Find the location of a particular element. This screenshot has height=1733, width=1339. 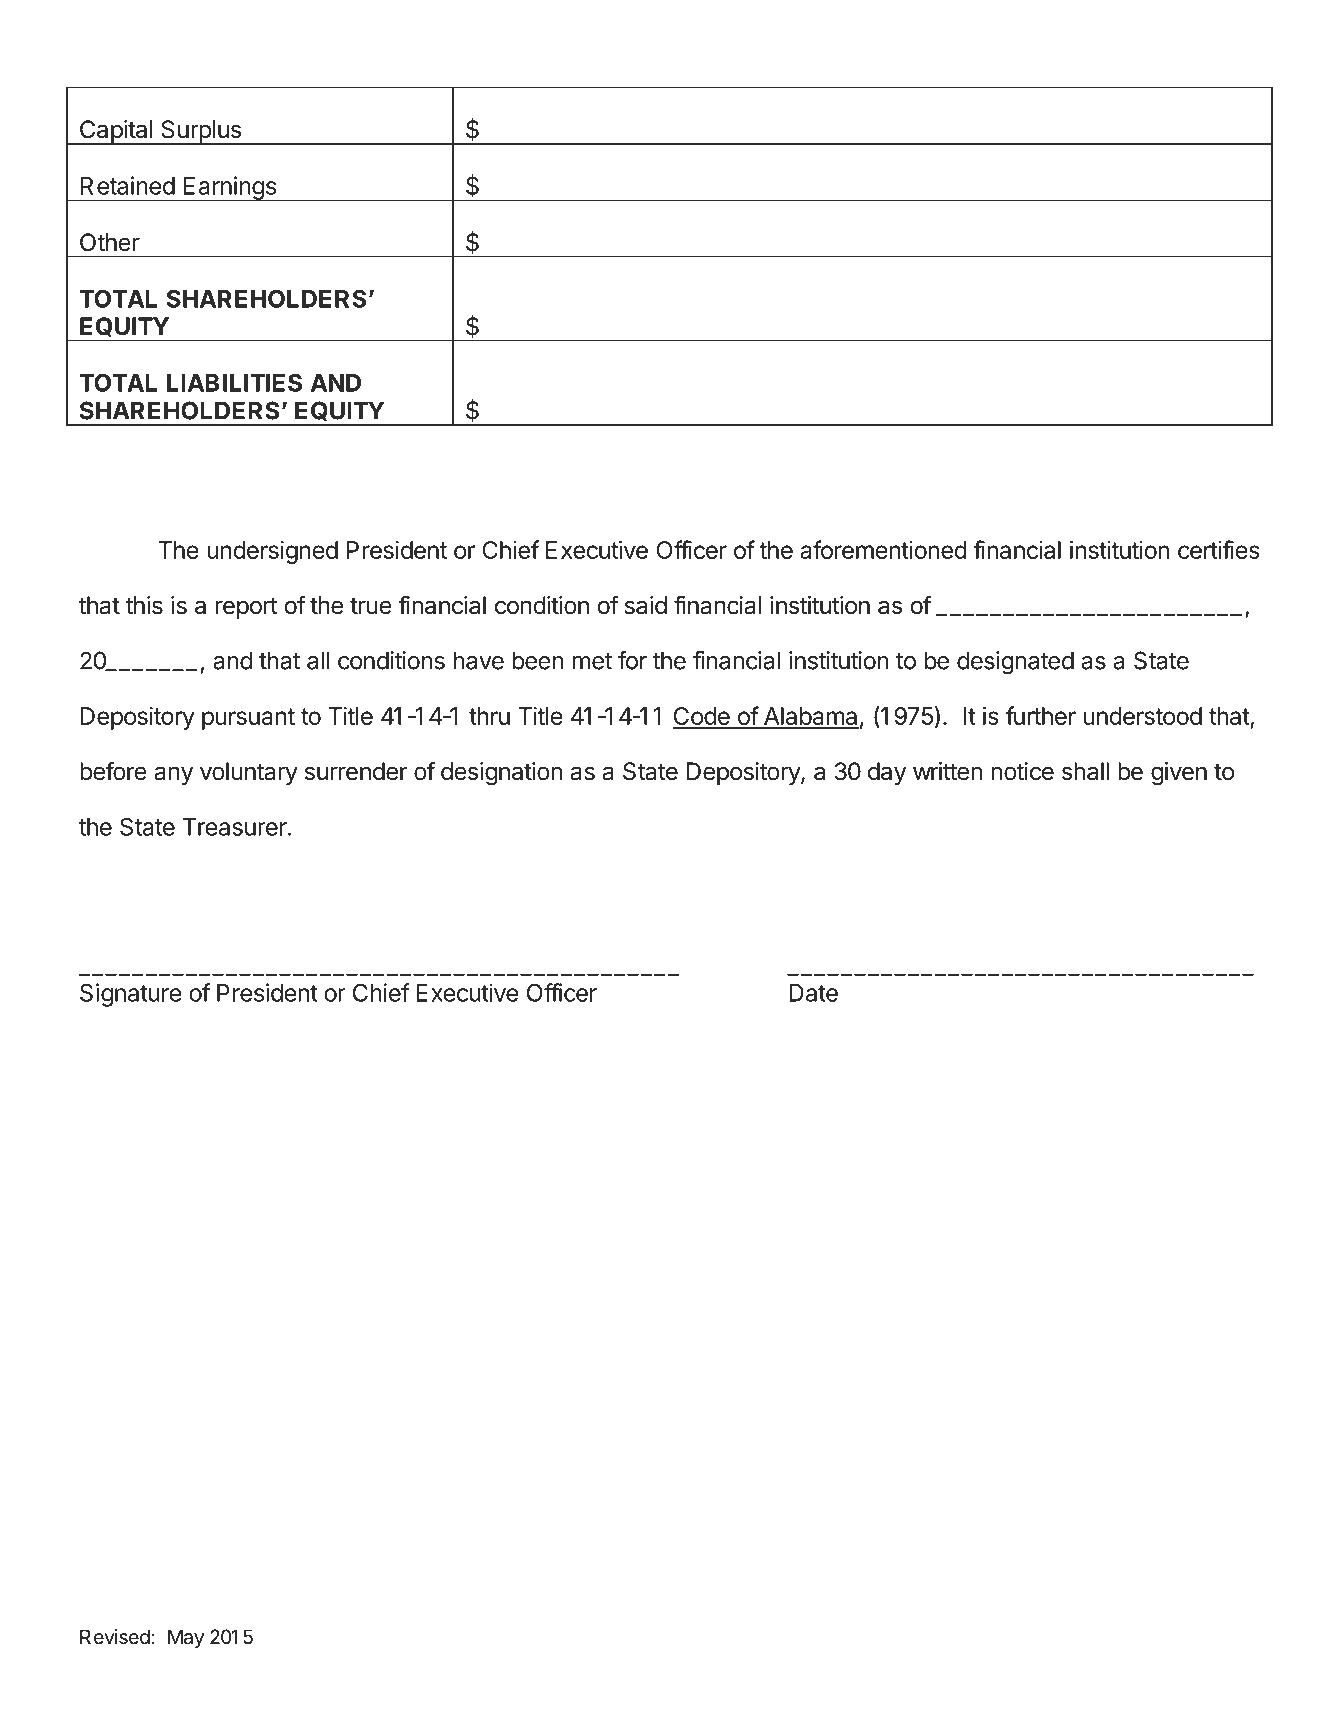

Date is located at coordinates (813, 993).
